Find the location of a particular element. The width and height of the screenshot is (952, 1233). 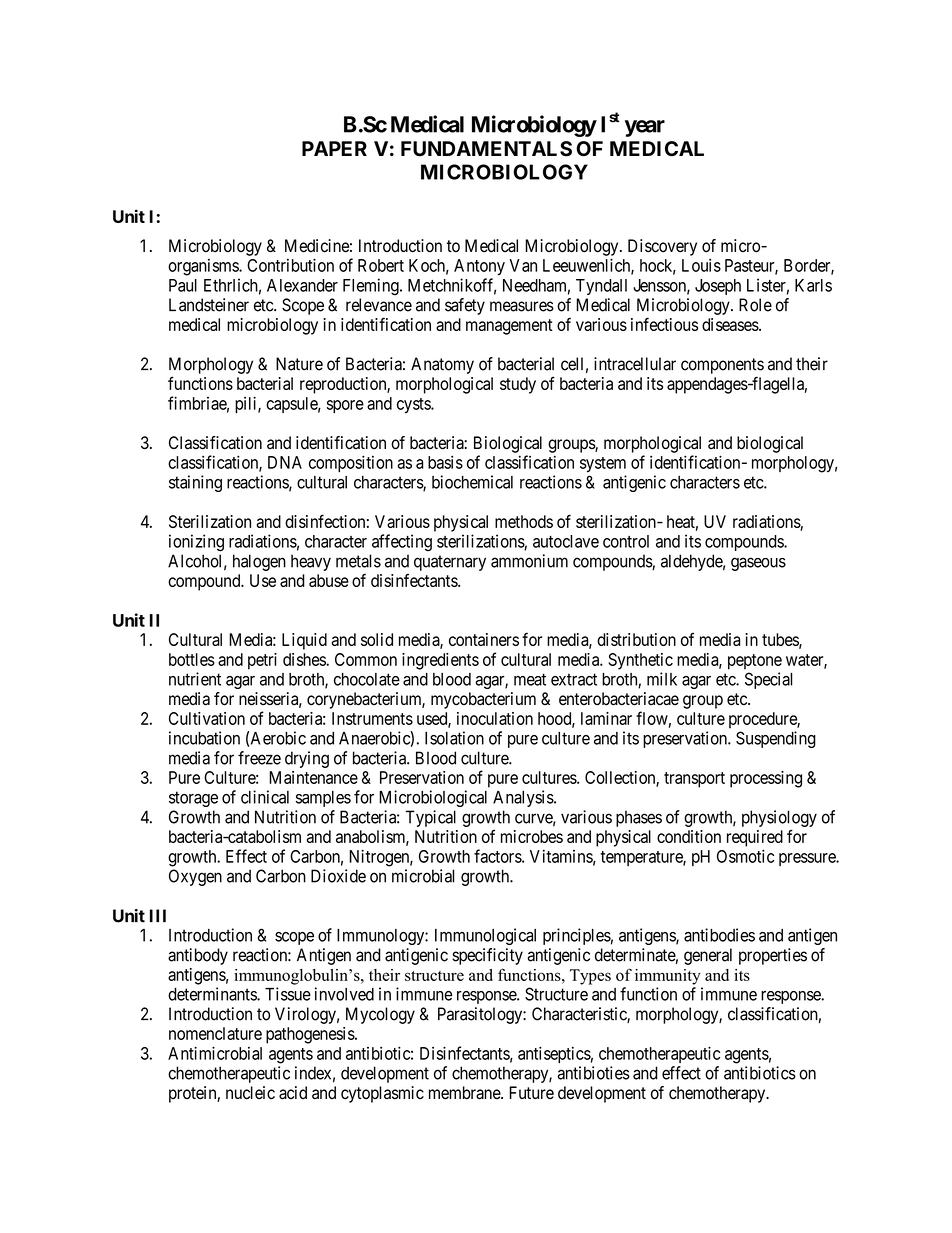

membrane is located at coordinates (465, 1093).
